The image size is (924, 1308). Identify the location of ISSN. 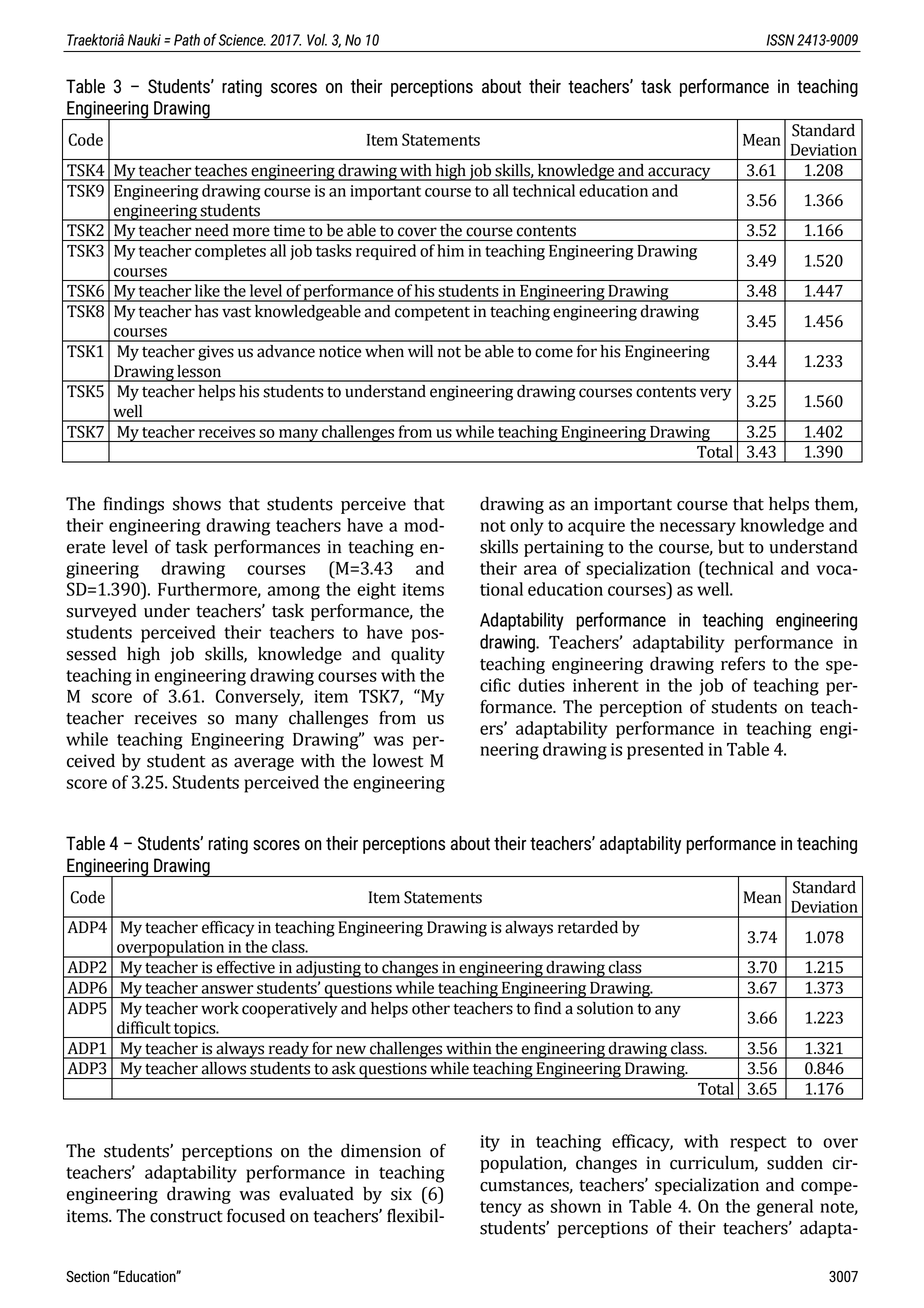
(780, 40).
